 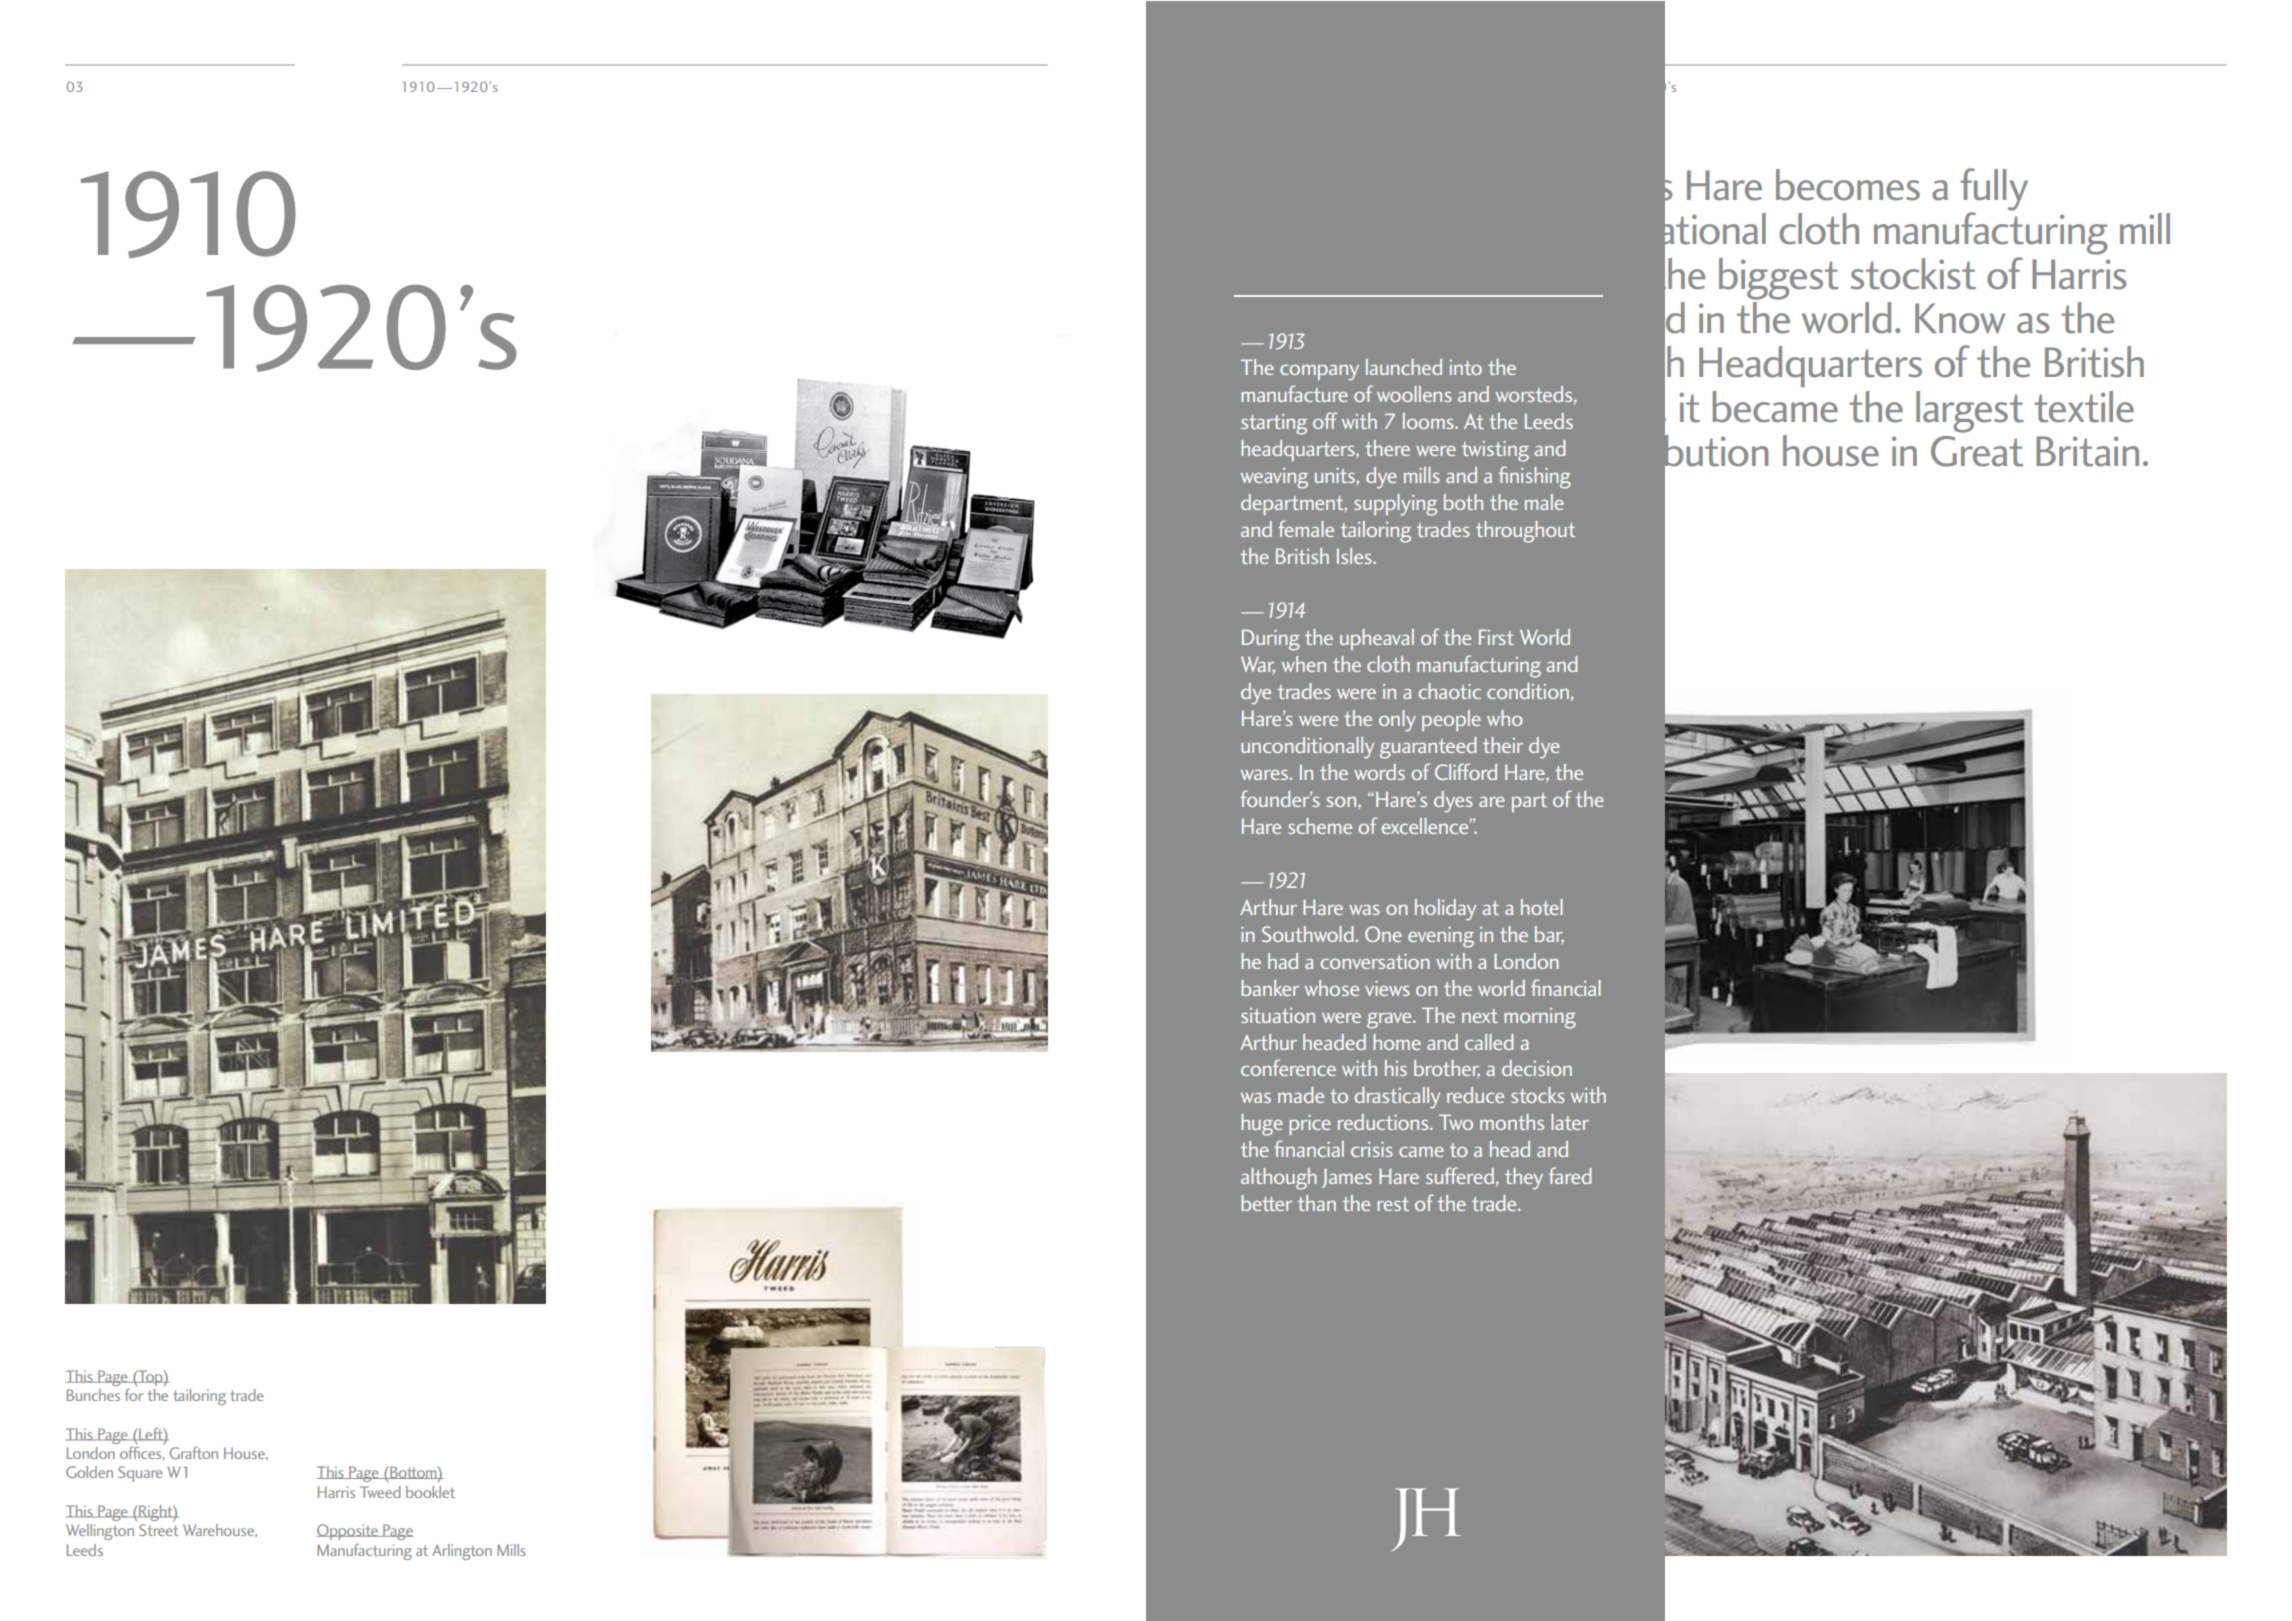 I want to click on Opposite, so click(x=348, y=1532).
